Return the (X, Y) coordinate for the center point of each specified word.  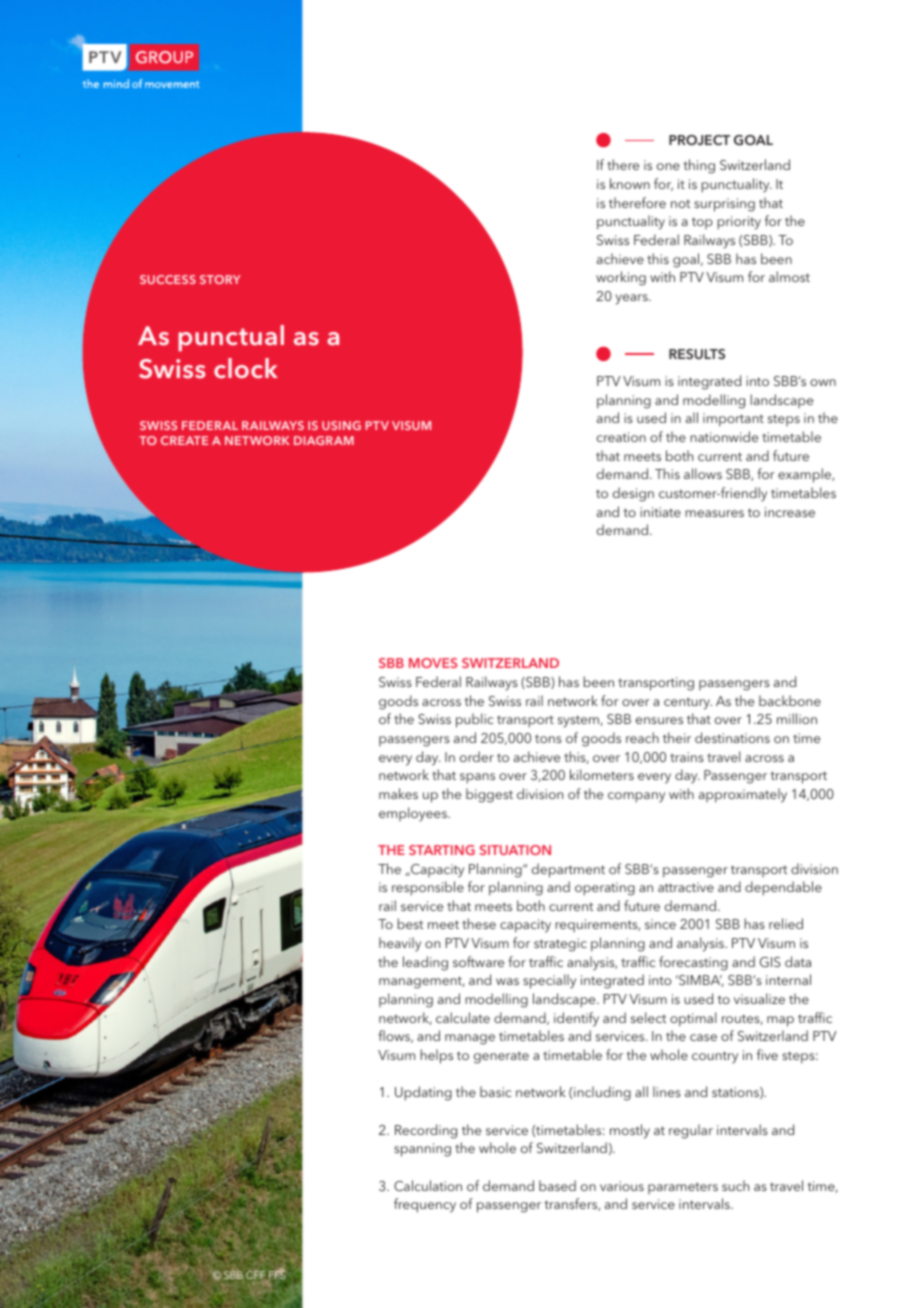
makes (398, 793)
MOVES (433, 663)
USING (341, 425)
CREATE (184, 440)
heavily (400, 944)
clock (246, 368)
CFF (257, 1276)
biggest (489, 795)
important (733, 420)
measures (714, 513)
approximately (743, 795)
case (703, 1037)
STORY (220, 279)
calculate (463, 1017)
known (630, 183)
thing (699, 166)
